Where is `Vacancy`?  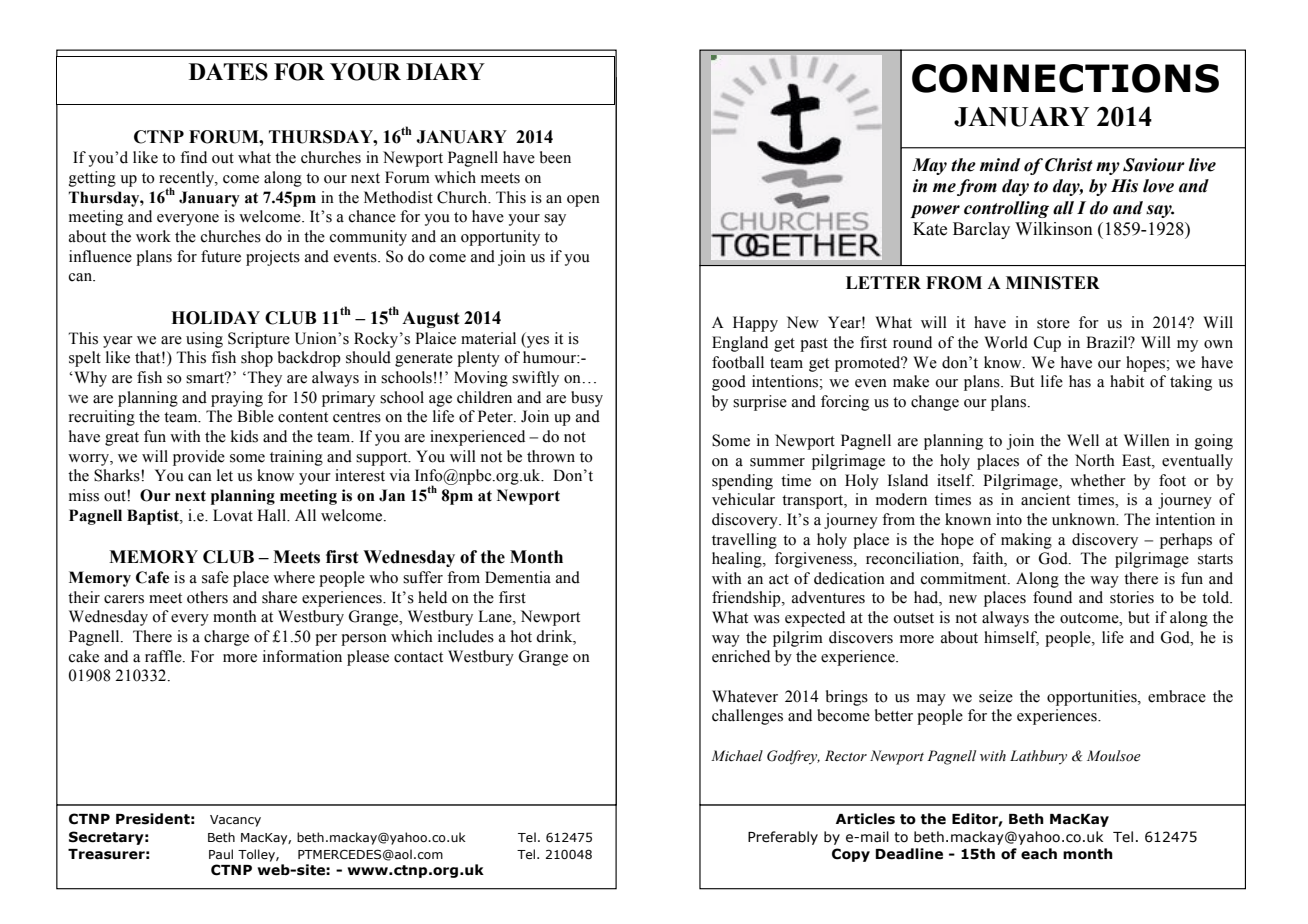
Vacancy is located at coordinates (235, 821).
